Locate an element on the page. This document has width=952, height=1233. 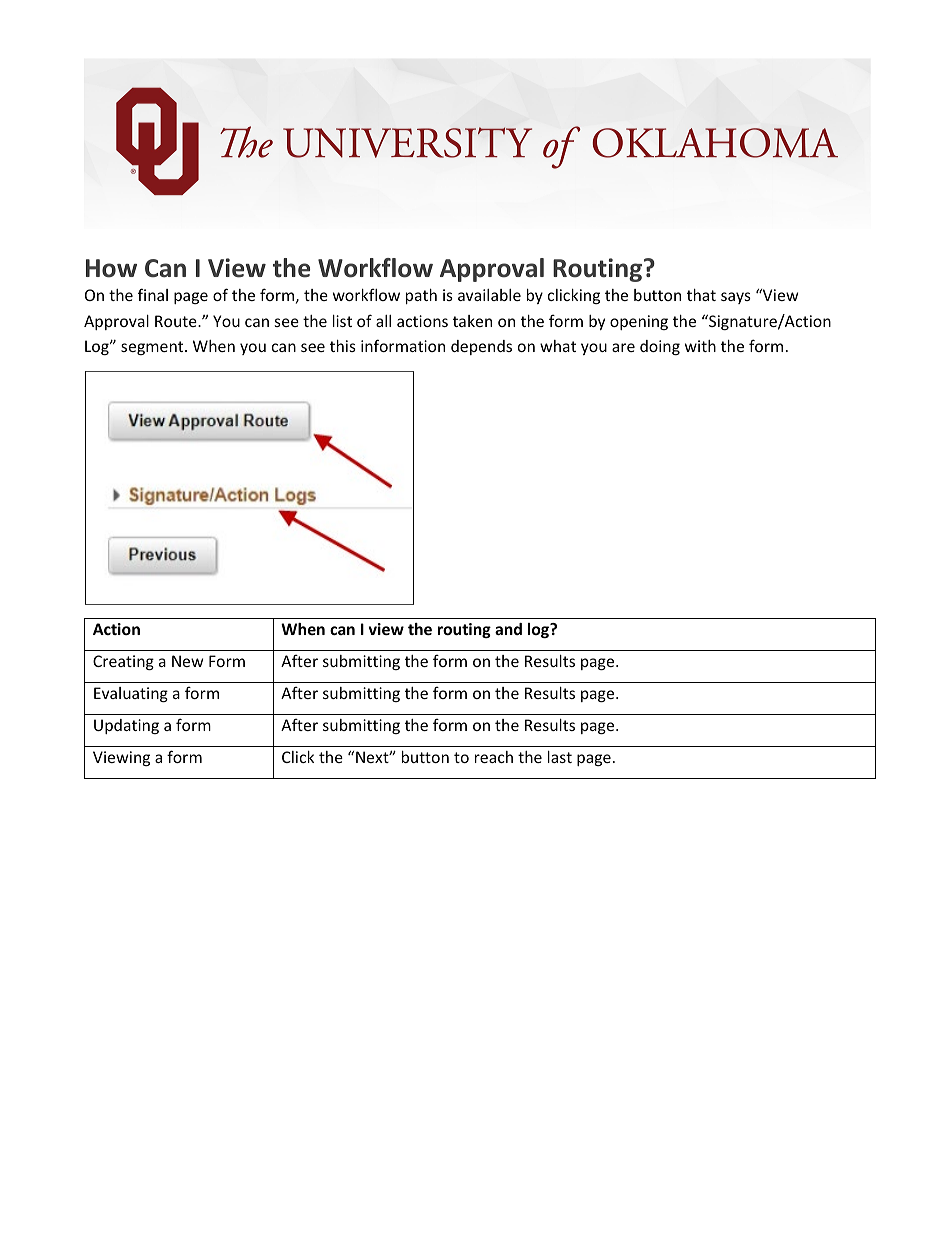
that is located at coordinates (701, 295).
